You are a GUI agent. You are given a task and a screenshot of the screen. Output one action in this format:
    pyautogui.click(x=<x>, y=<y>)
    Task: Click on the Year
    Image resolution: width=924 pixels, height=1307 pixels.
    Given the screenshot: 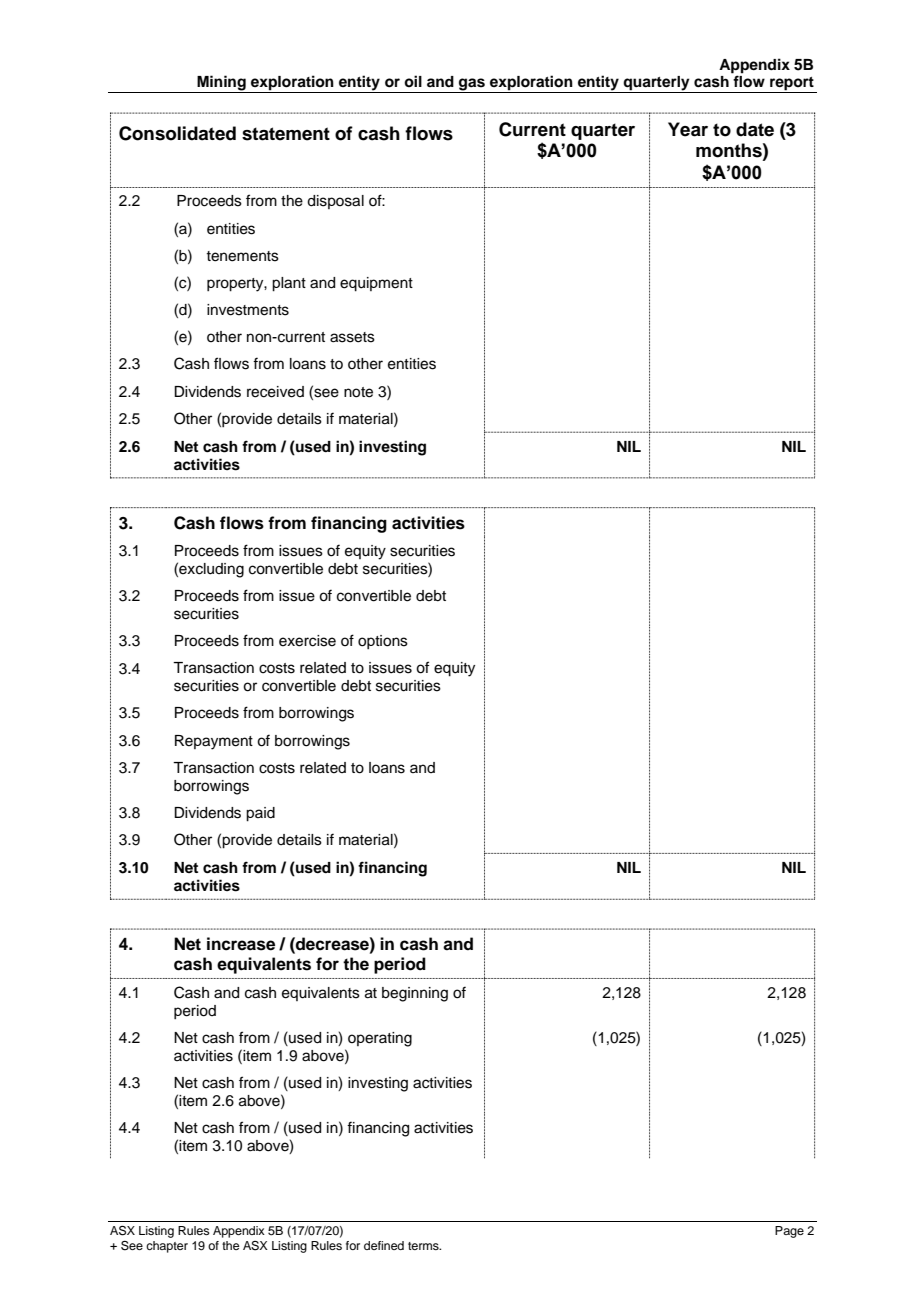 What is the action you would take?
    pyautogui.click(x=688, y=129)
